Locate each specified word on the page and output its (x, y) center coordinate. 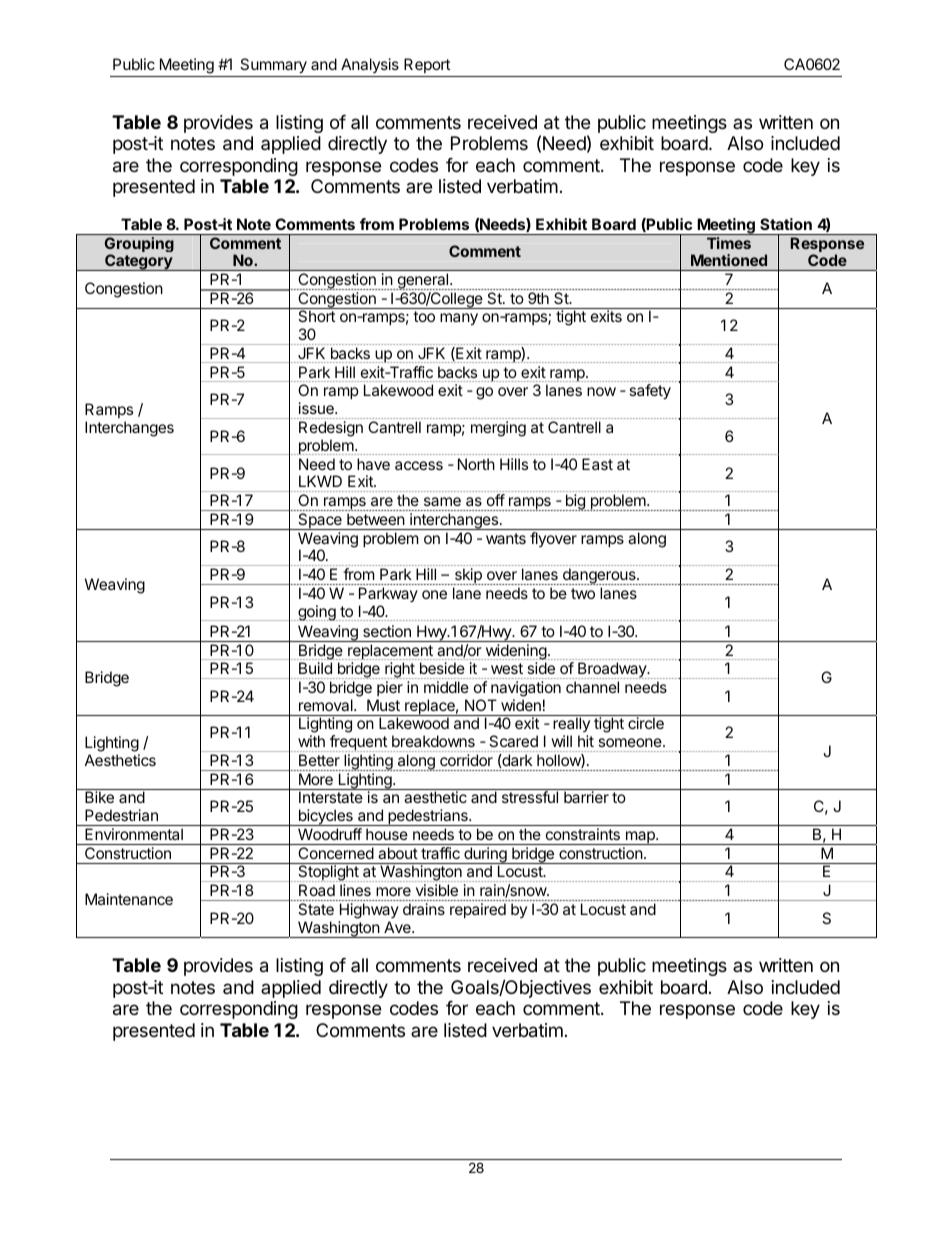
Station (786, 224)
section (387, 631)
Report (427, 65)
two (583, 593)
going (317, 613)
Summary (273, 66)
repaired (478, 910)
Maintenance (129, 899)
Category (138, 262)
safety (650, 392)
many (459, 319)
